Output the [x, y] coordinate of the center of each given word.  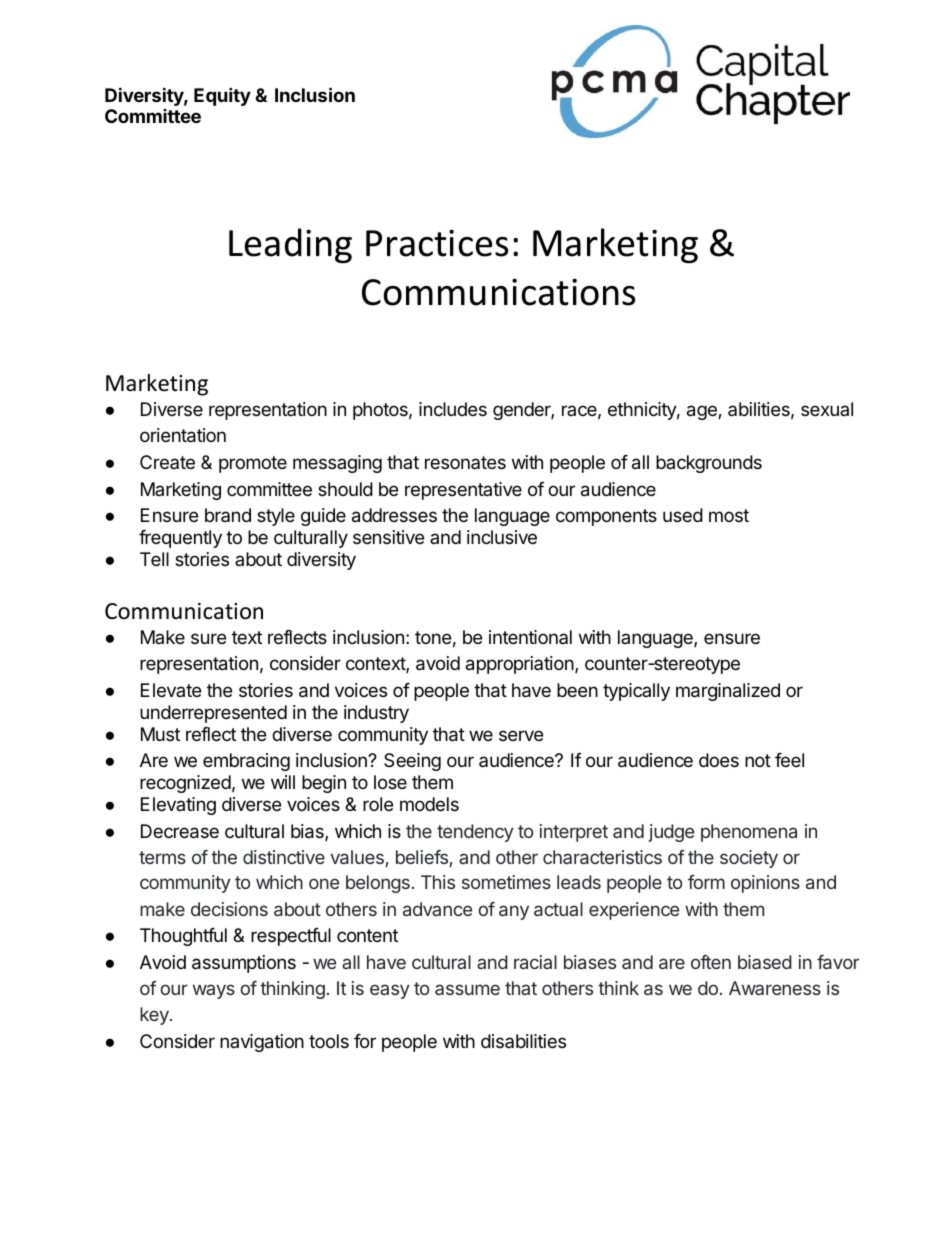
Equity [222, 96]
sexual [827, 409]
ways [214, 991]
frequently [180, 539]
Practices [437, 243]
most [729, 515]
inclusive [502, 537]
